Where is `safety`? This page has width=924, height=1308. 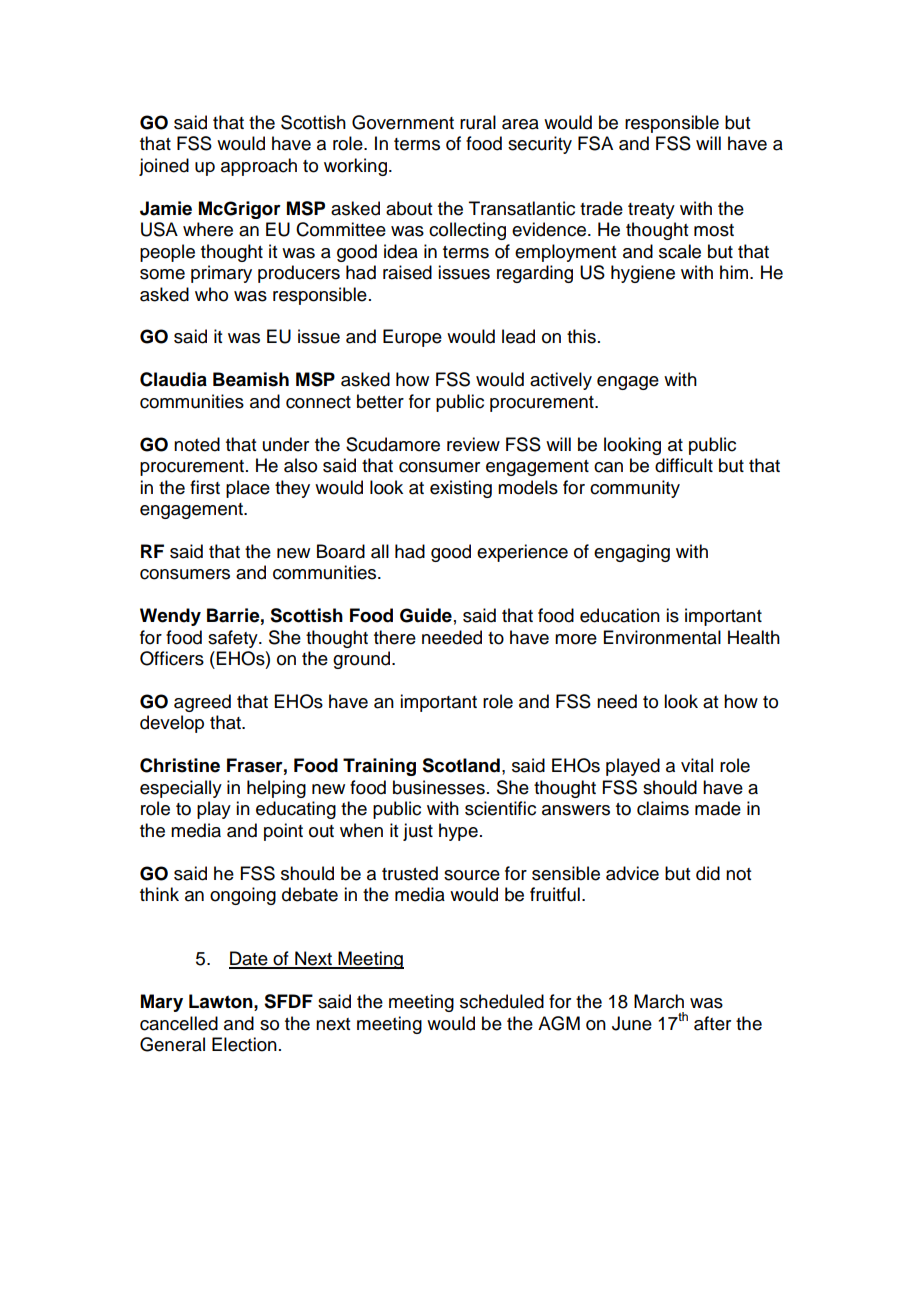
safety is located at coordinates (234, 639).
